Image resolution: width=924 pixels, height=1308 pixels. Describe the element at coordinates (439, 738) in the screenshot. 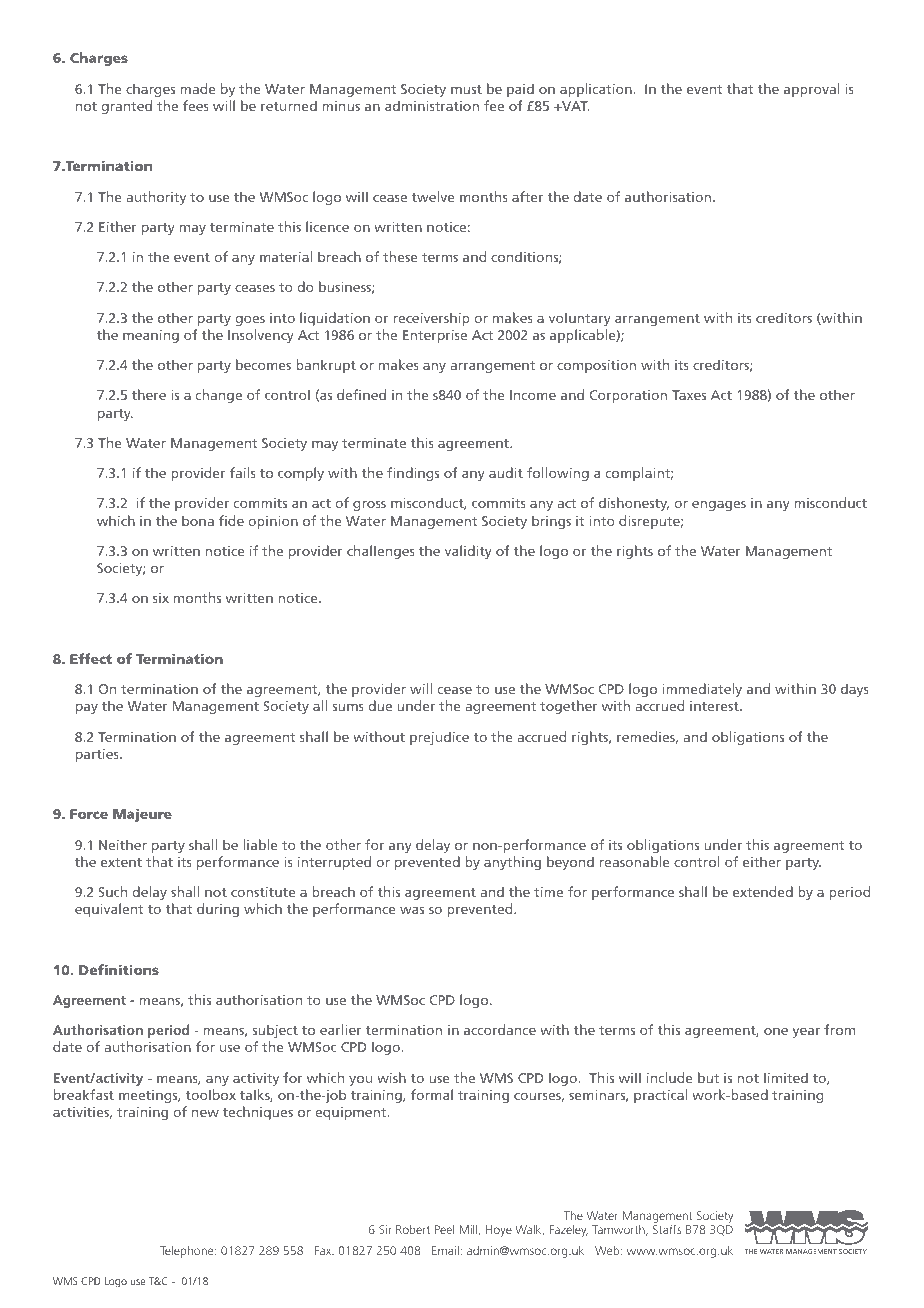

I see `prejudice` at that location.
